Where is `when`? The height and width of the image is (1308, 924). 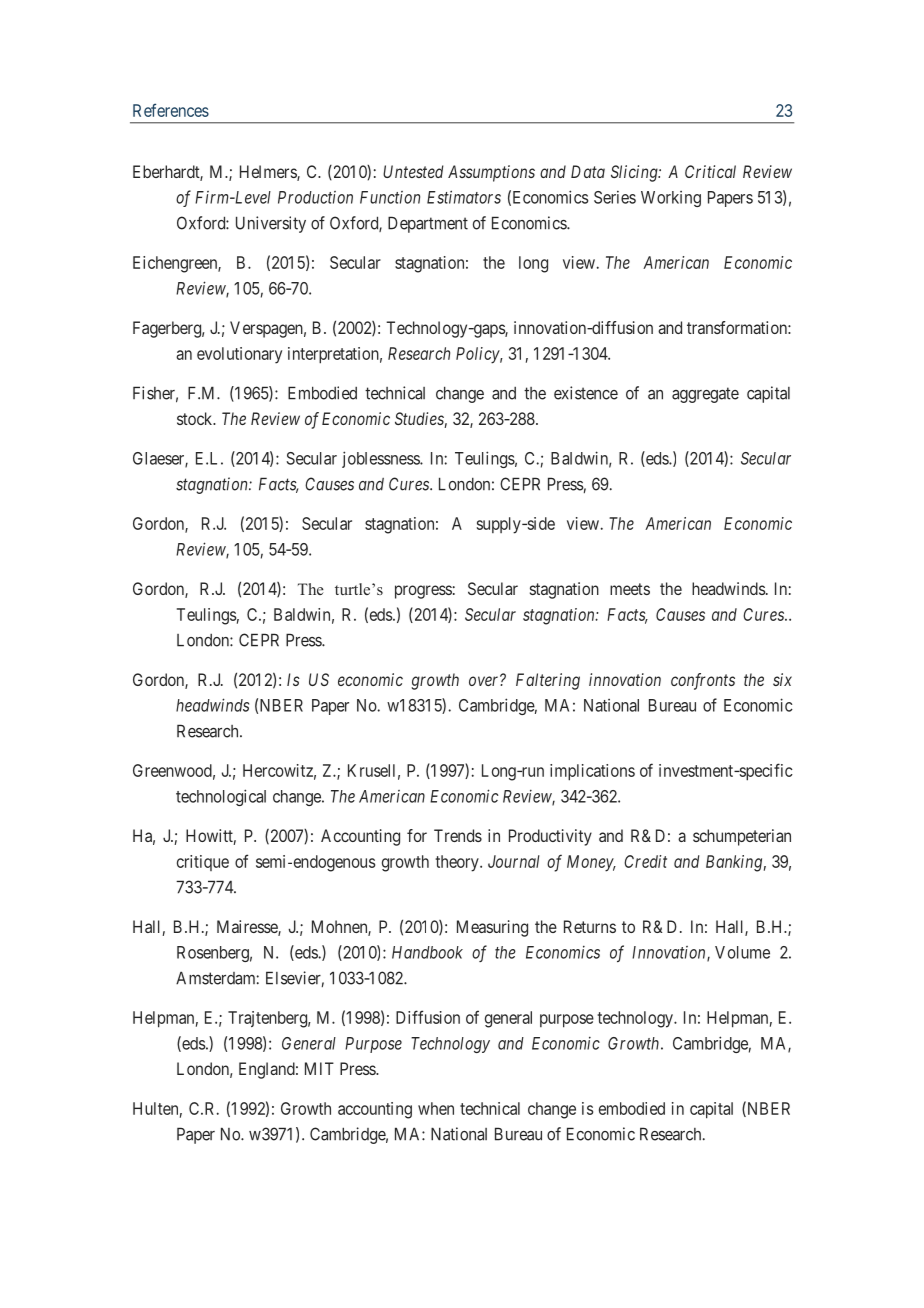 when is located at coordinates (436, 1108).
